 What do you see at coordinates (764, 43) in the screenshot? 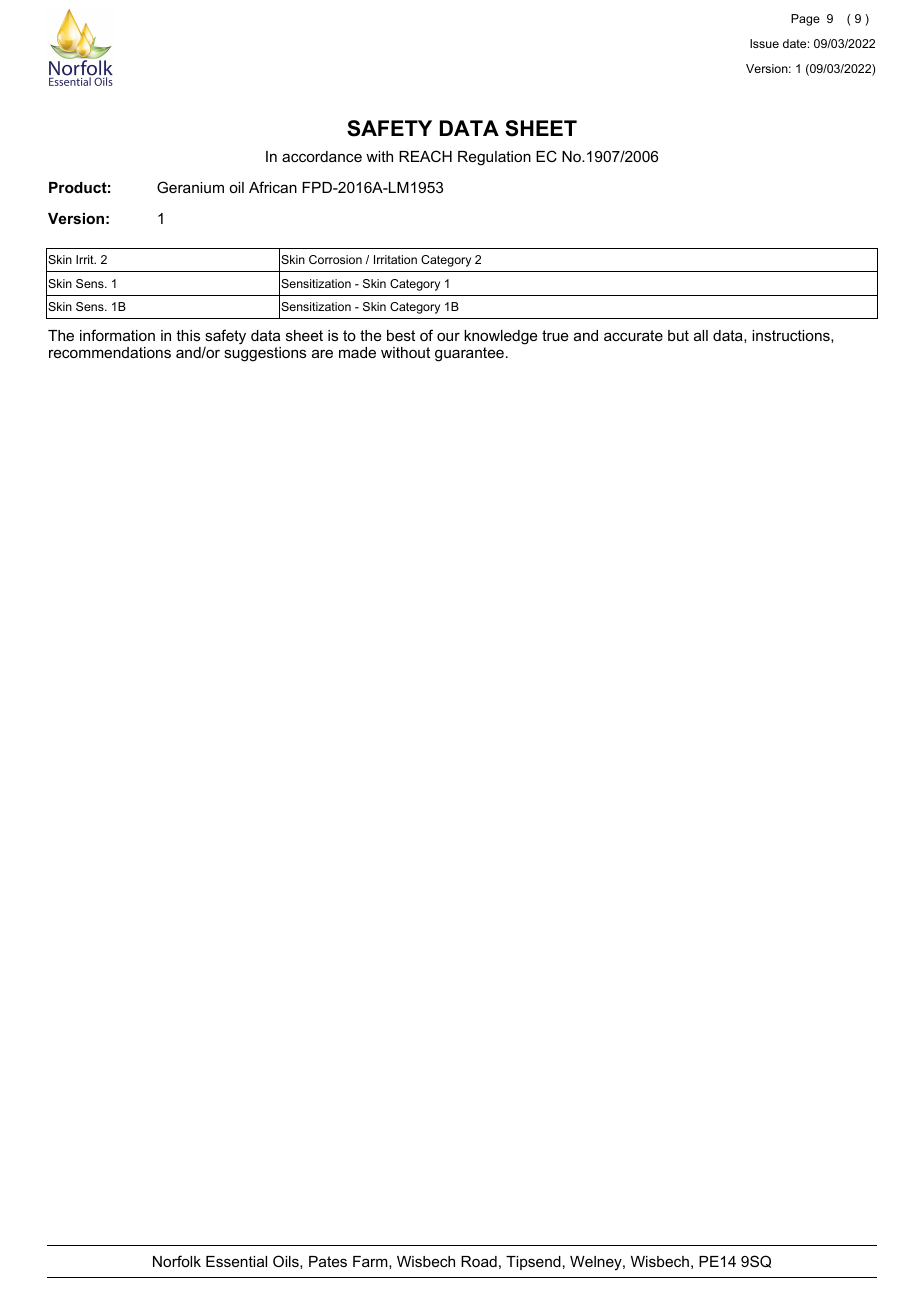
I see `Issue` at bounding box center [764, 43].
